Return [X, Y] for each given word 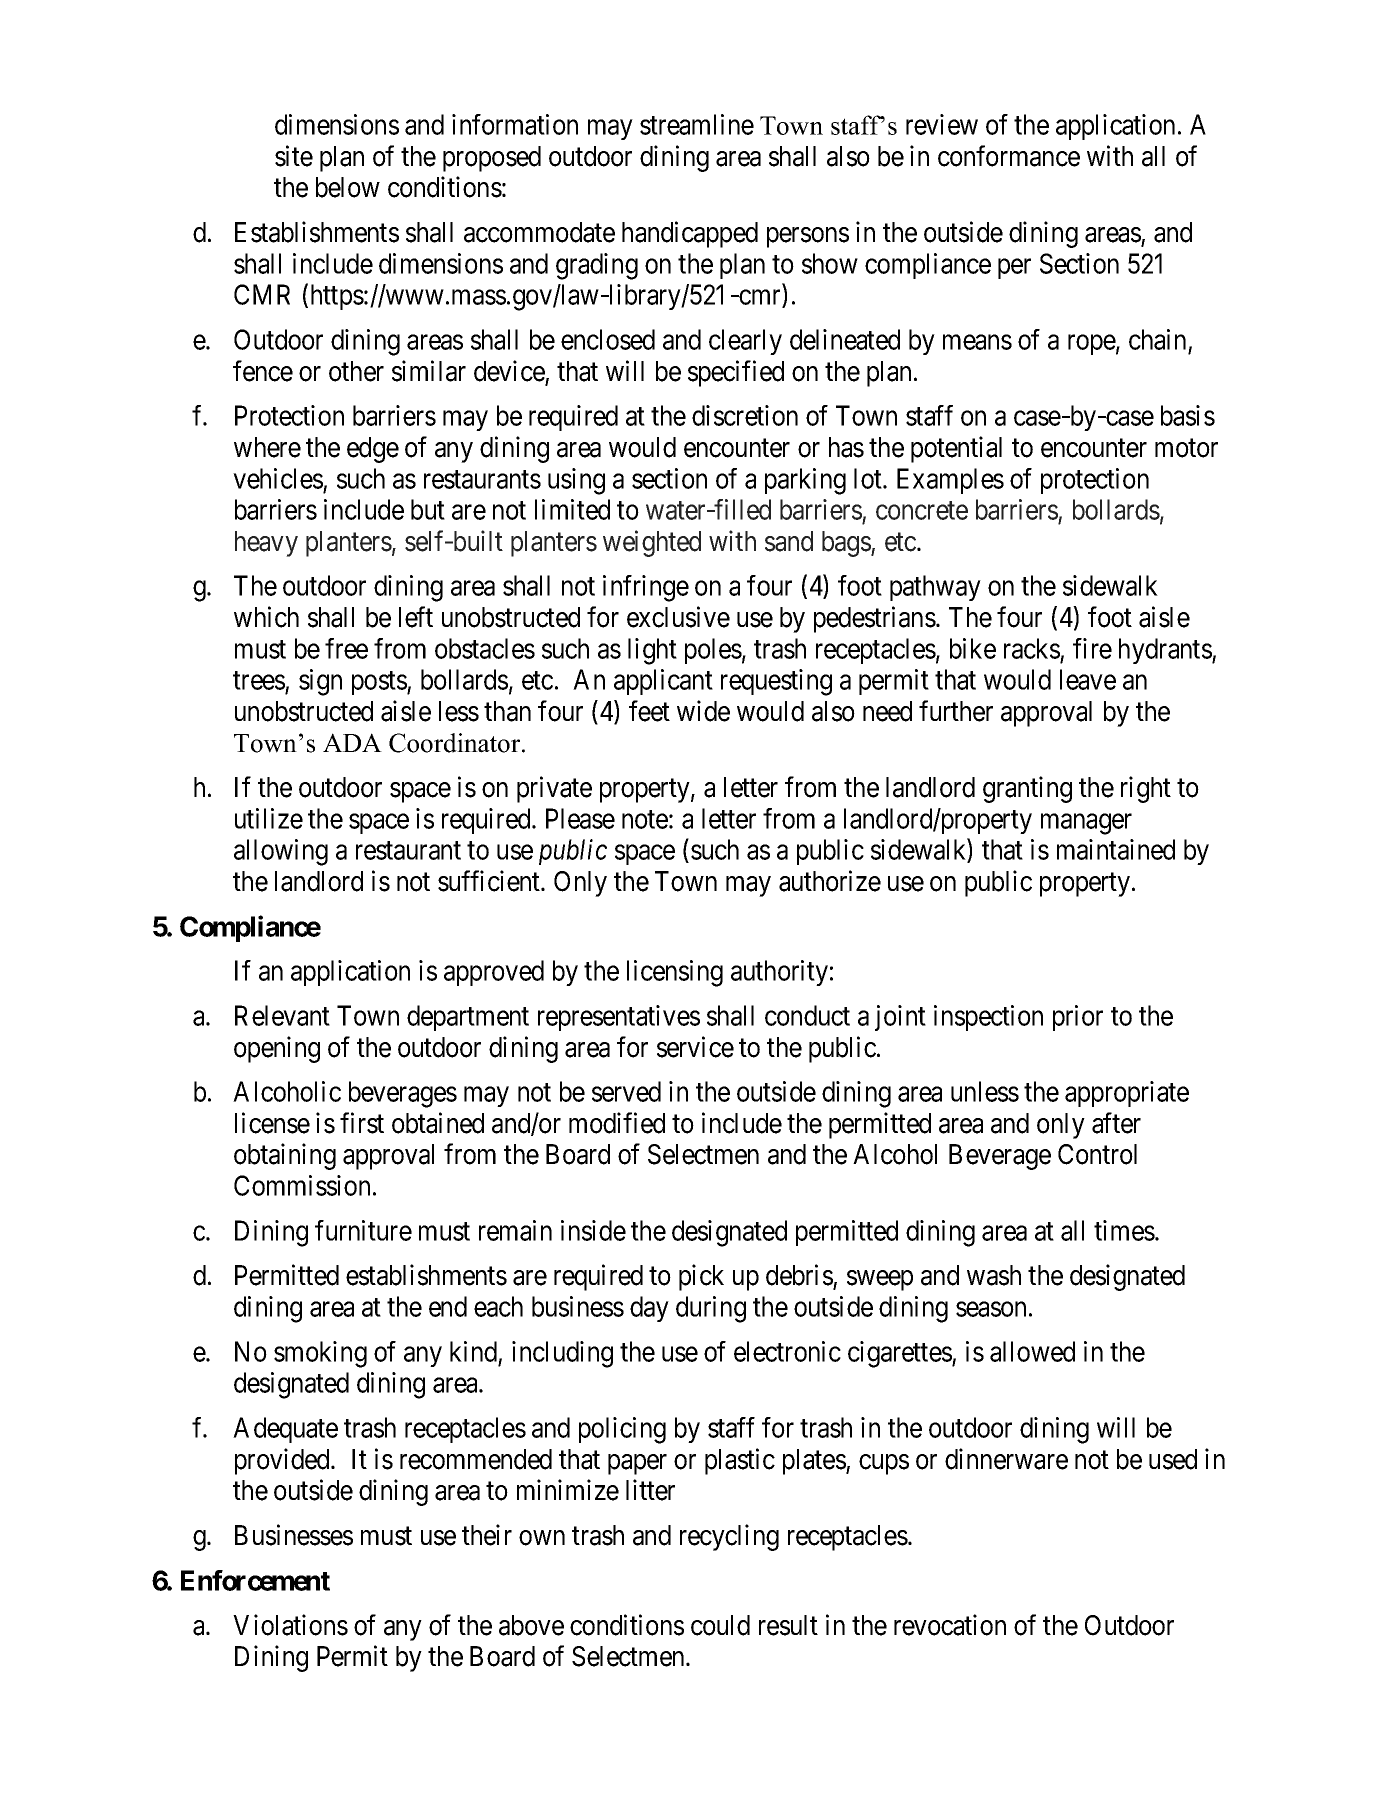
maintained [1116, 849]
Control [1097, 1154]
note [645, 819]
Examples [950, 481]
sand [789, 541]
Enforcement [255, 1580]
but [428, 509]
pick [701, 1277]
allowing [281, 852]
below [348, 187]
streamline [697, 124]
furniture [363, 1230]
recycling [729, 1537]
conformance [1009, 156]
